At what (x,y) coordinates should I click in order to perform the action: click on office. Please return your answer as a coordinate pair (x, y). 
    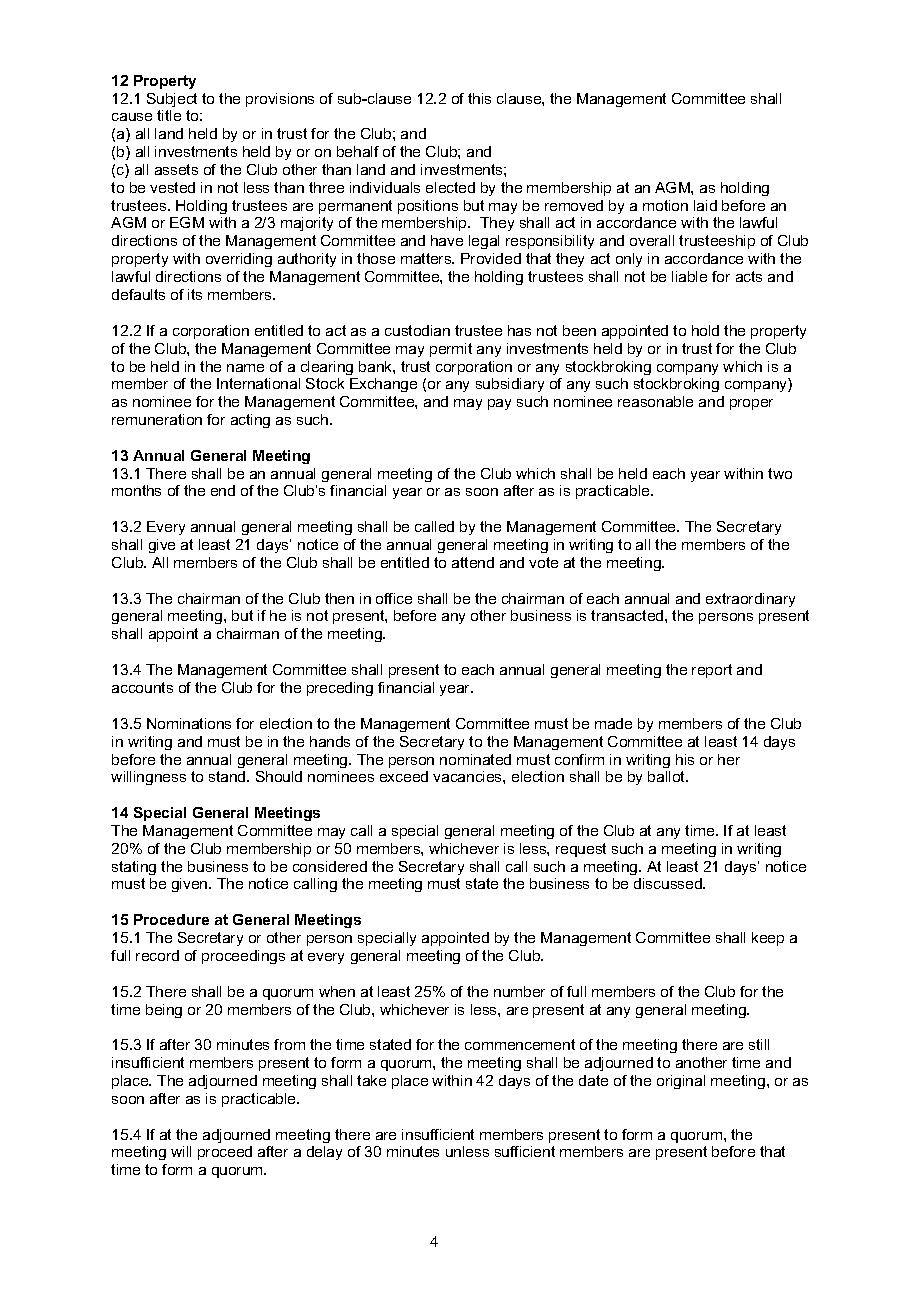
    Looking at the image, I should click on (394, 598).
